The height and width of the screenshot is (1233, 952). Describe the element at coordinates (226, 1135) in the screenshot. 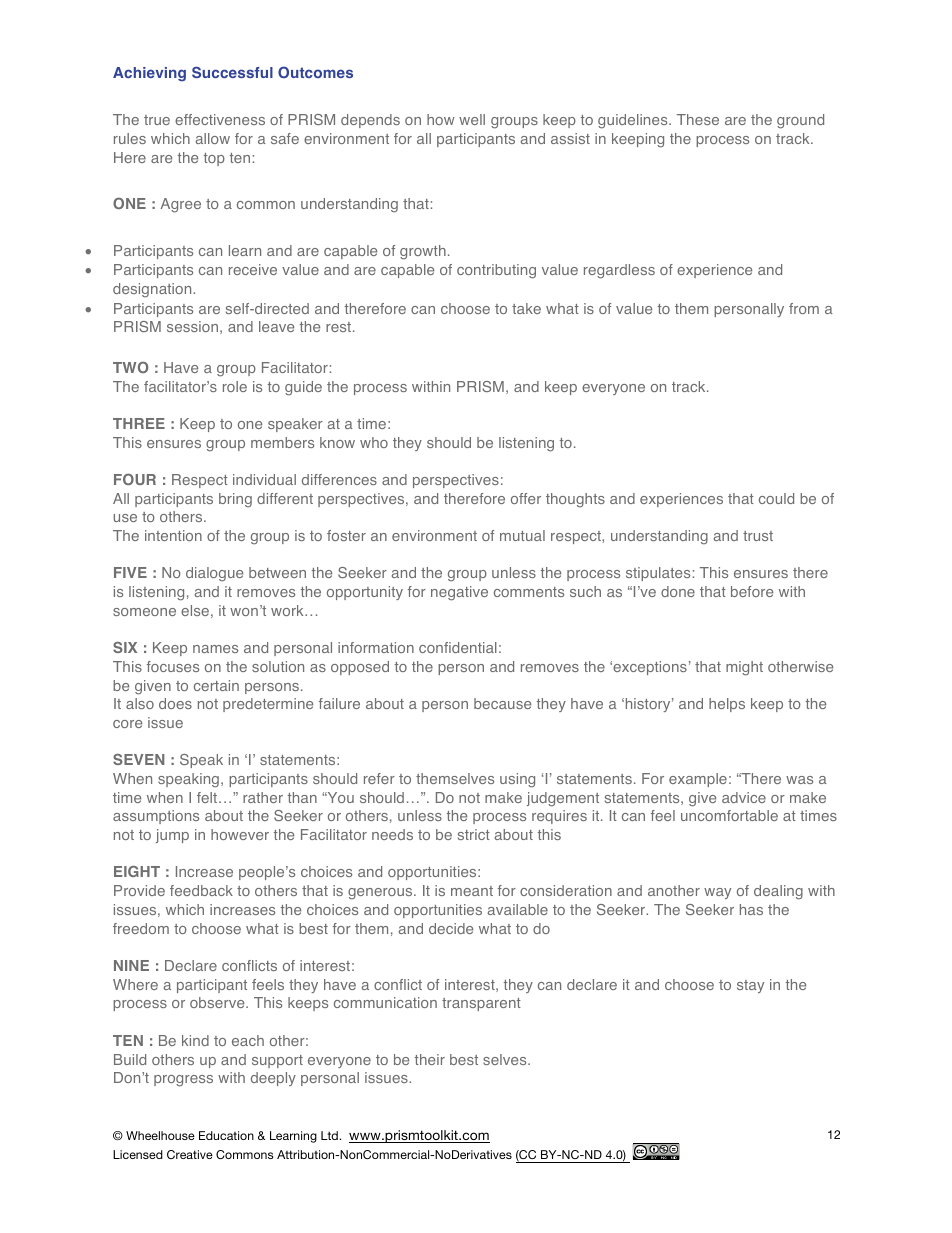

I see `Education` at that location.
